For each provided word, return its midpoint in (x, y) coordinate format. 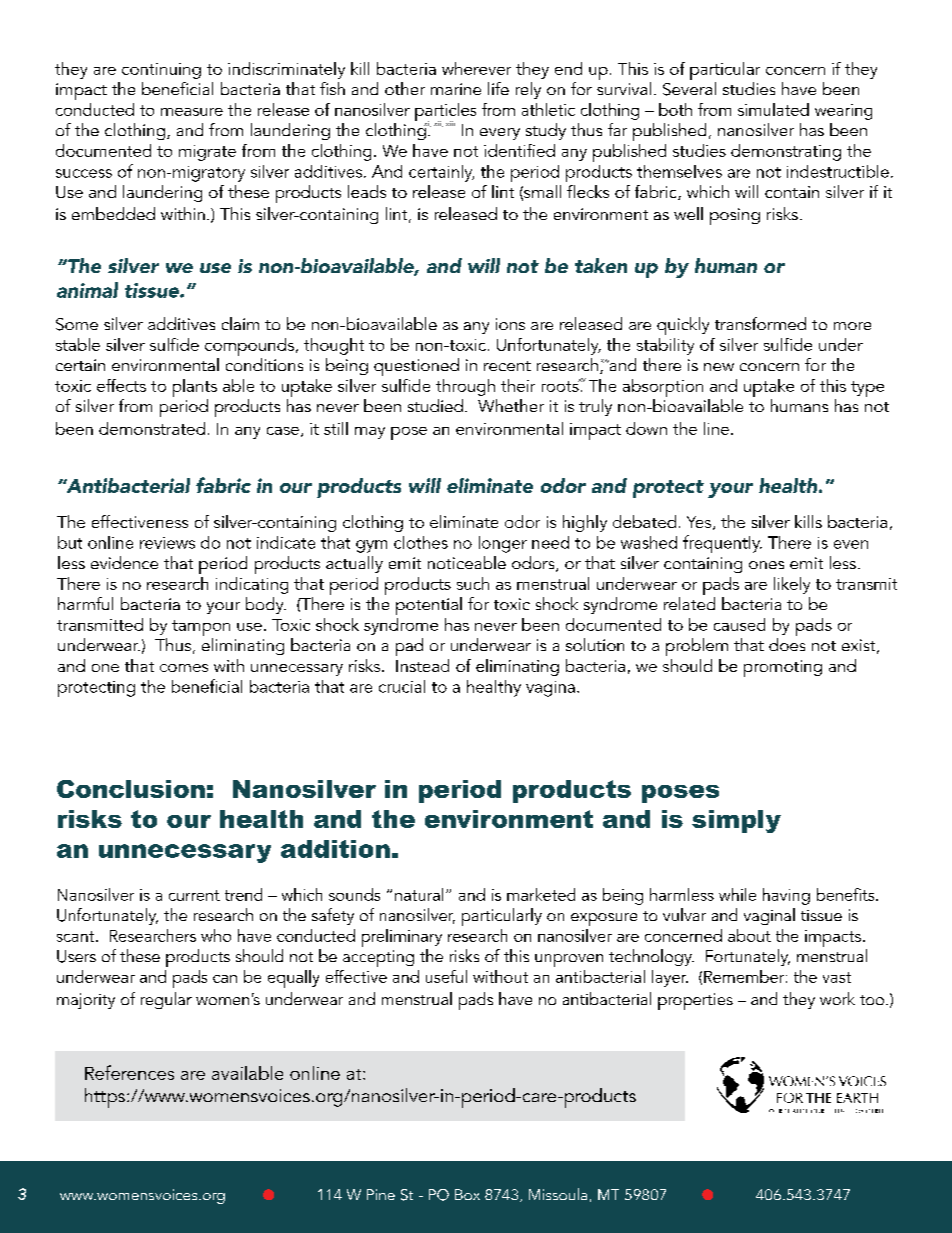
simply (736, 821)
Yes (700, 523)
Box (467, 1194)
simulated (773, 109)
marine (456, 89)
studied (435, 405)
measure (192, 112)
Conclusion (131, 789)
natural (419, 894)
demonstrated (152, 428)
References (129, 1072)
